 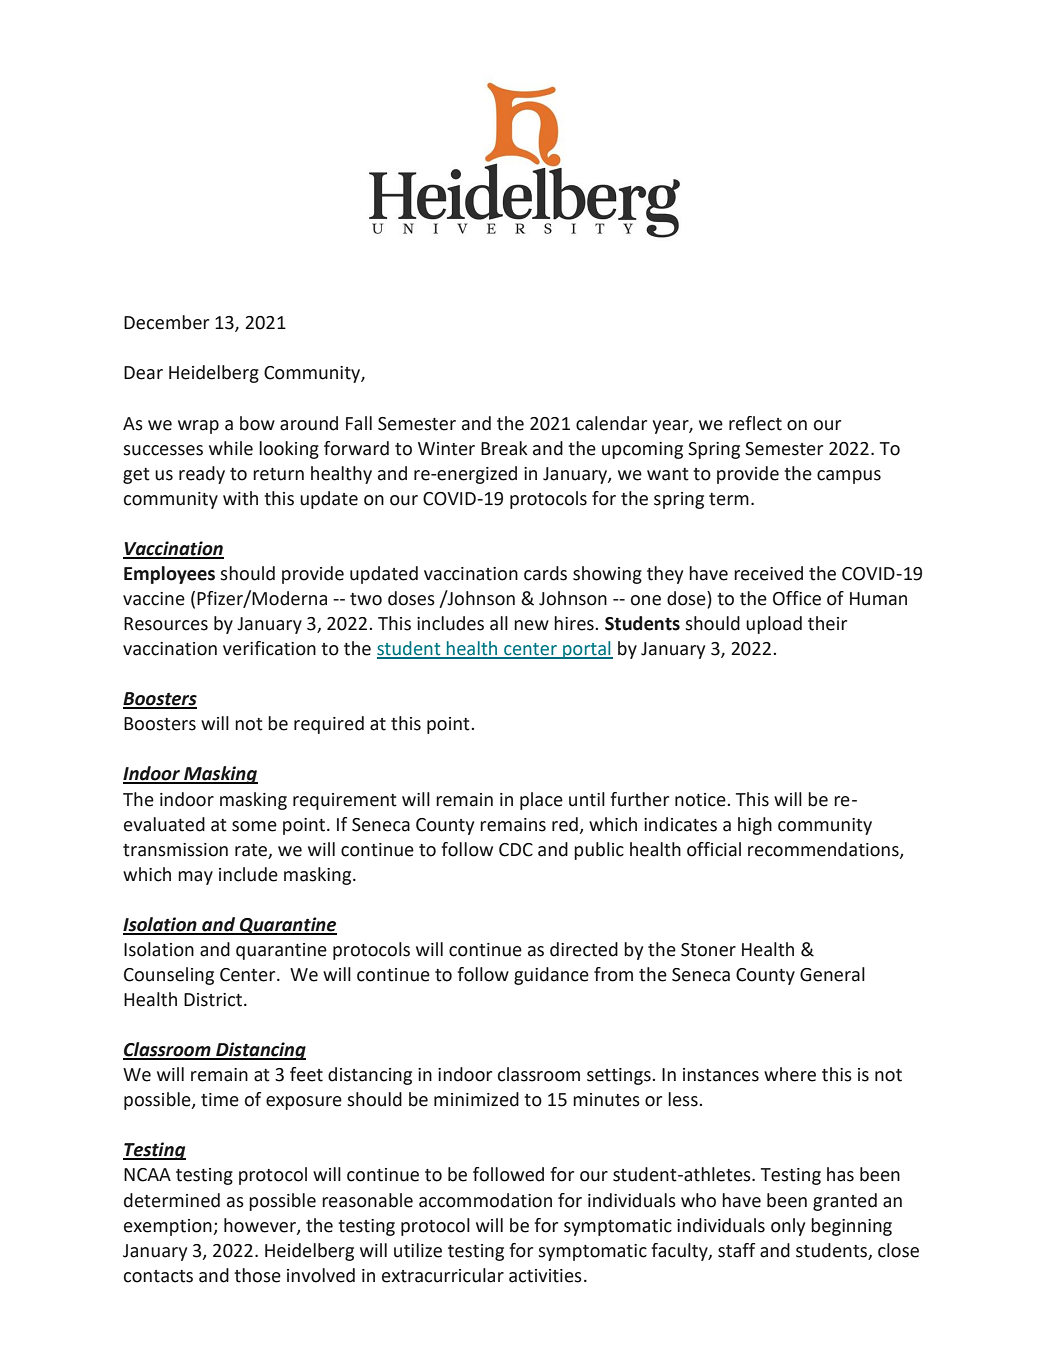 I want to click on place, so click(x=541, y=801).
